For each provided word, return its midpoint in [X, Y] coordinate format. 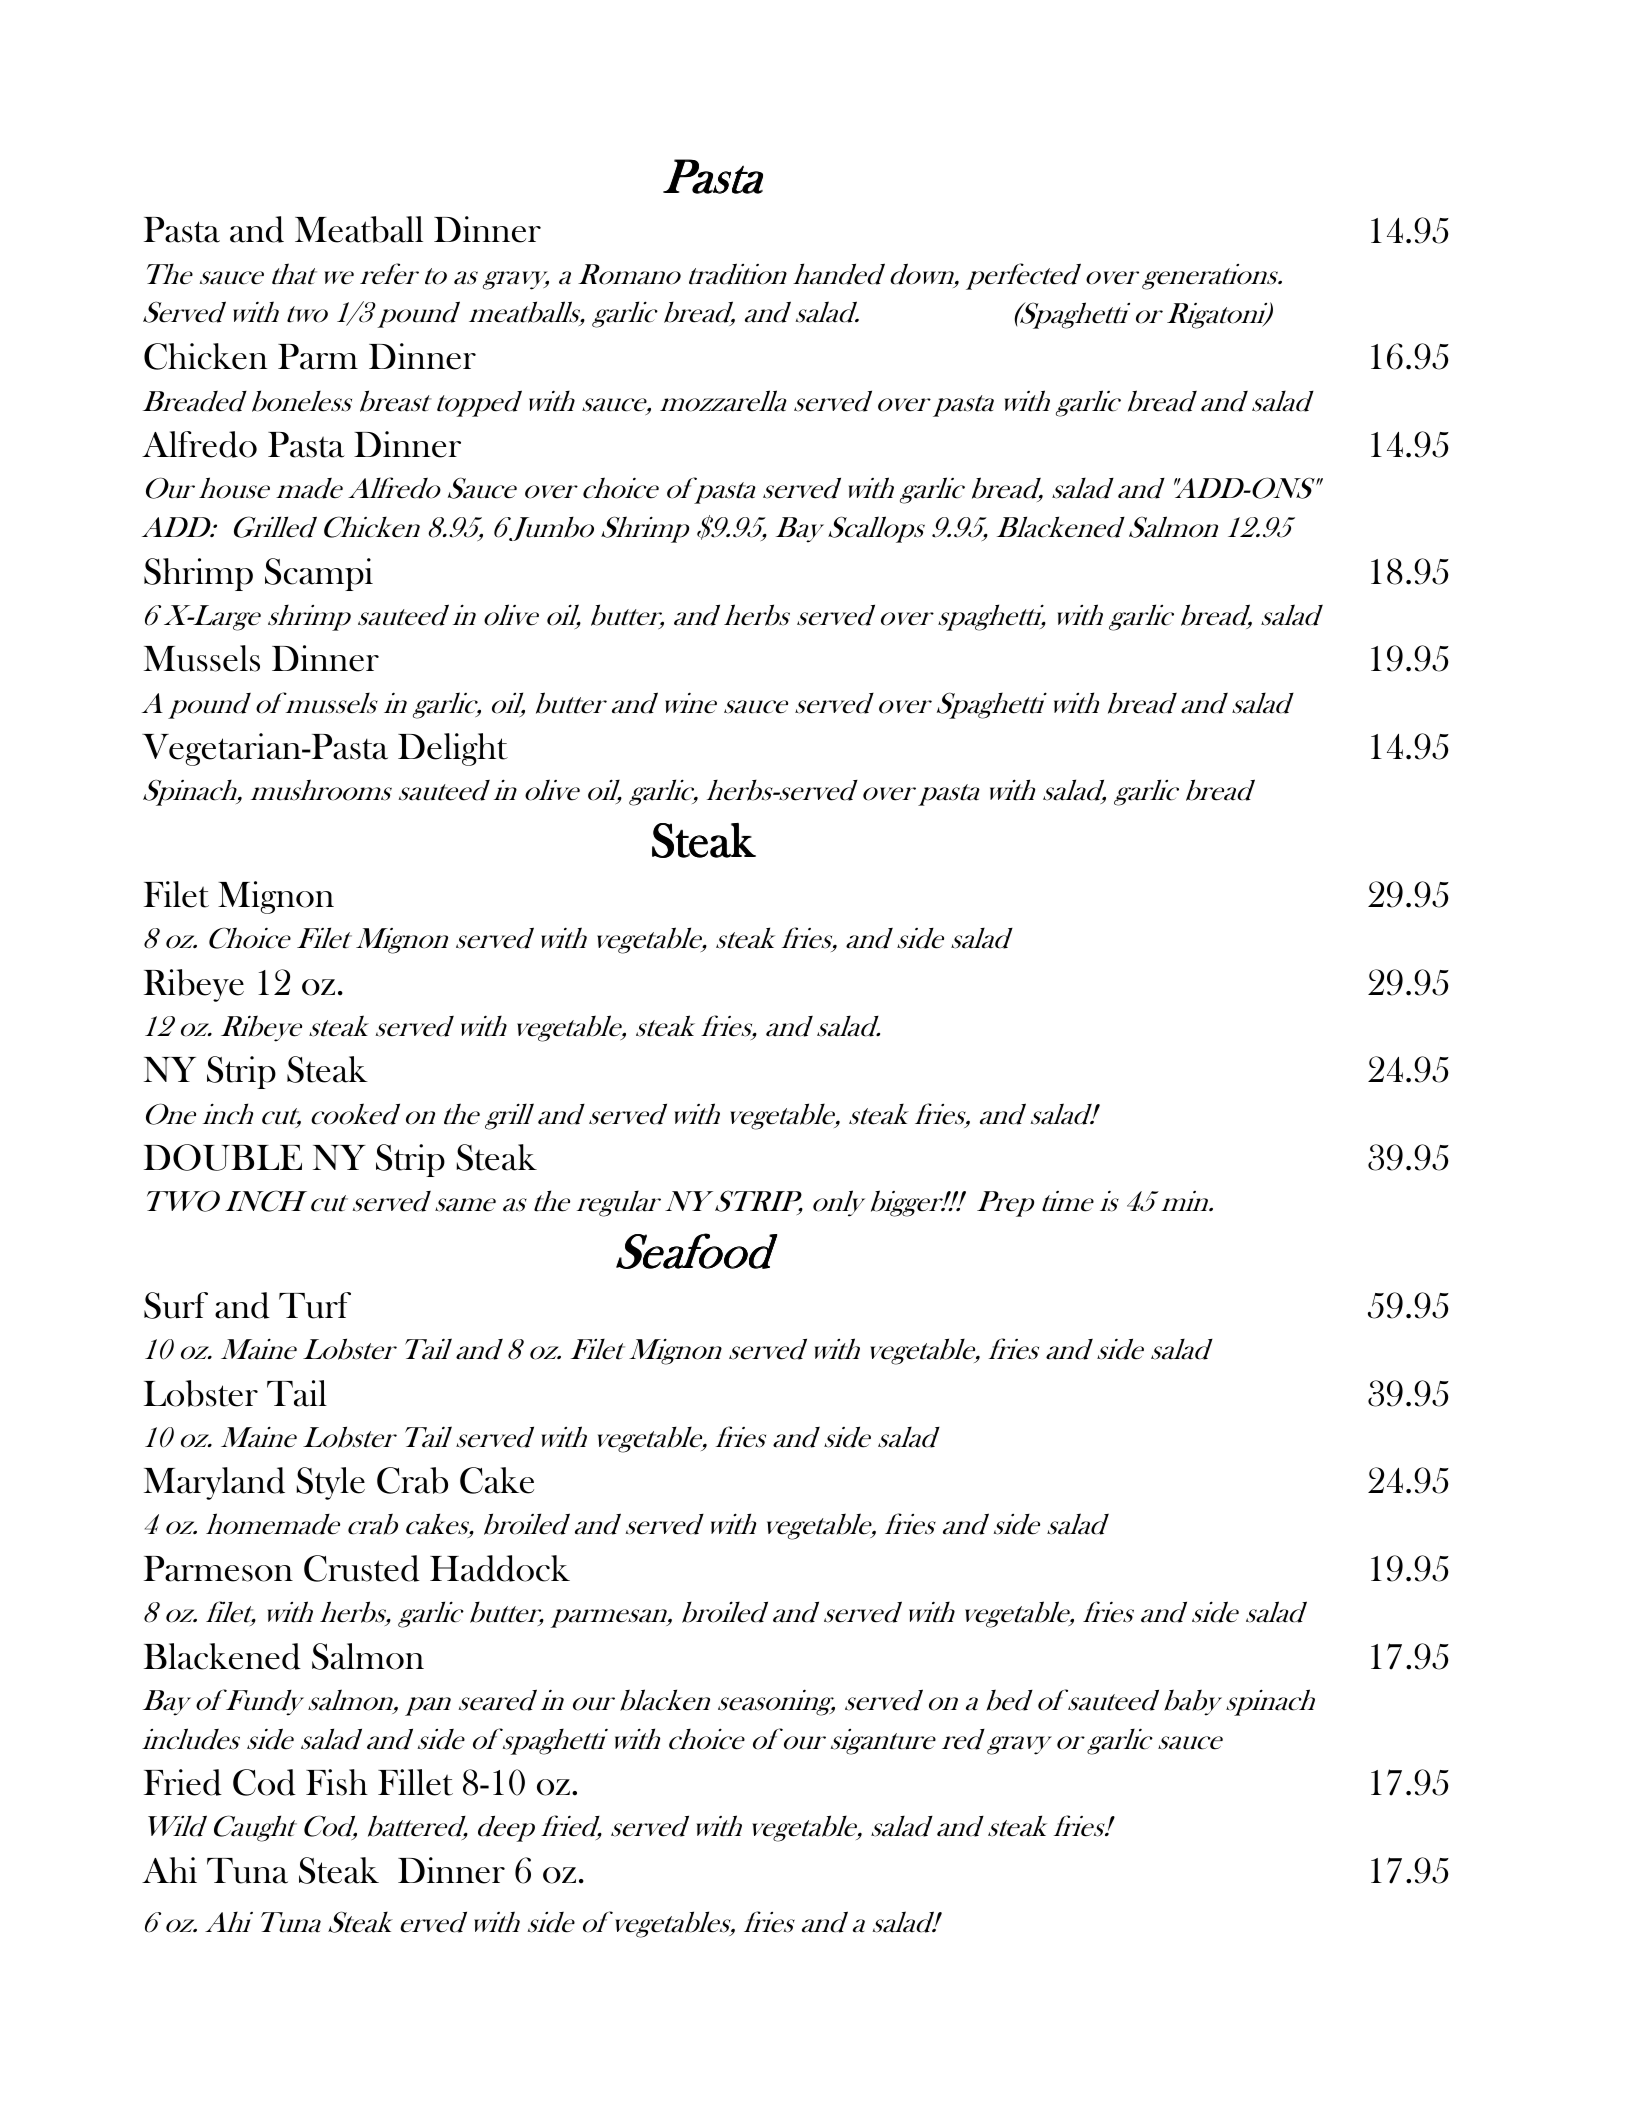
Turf [315, 1305]
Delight [453, 749]
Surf [176, 1305]
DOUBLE [223, 1157]
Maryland [214, 1483]
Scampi [319, 574]
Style [330, 1483]
